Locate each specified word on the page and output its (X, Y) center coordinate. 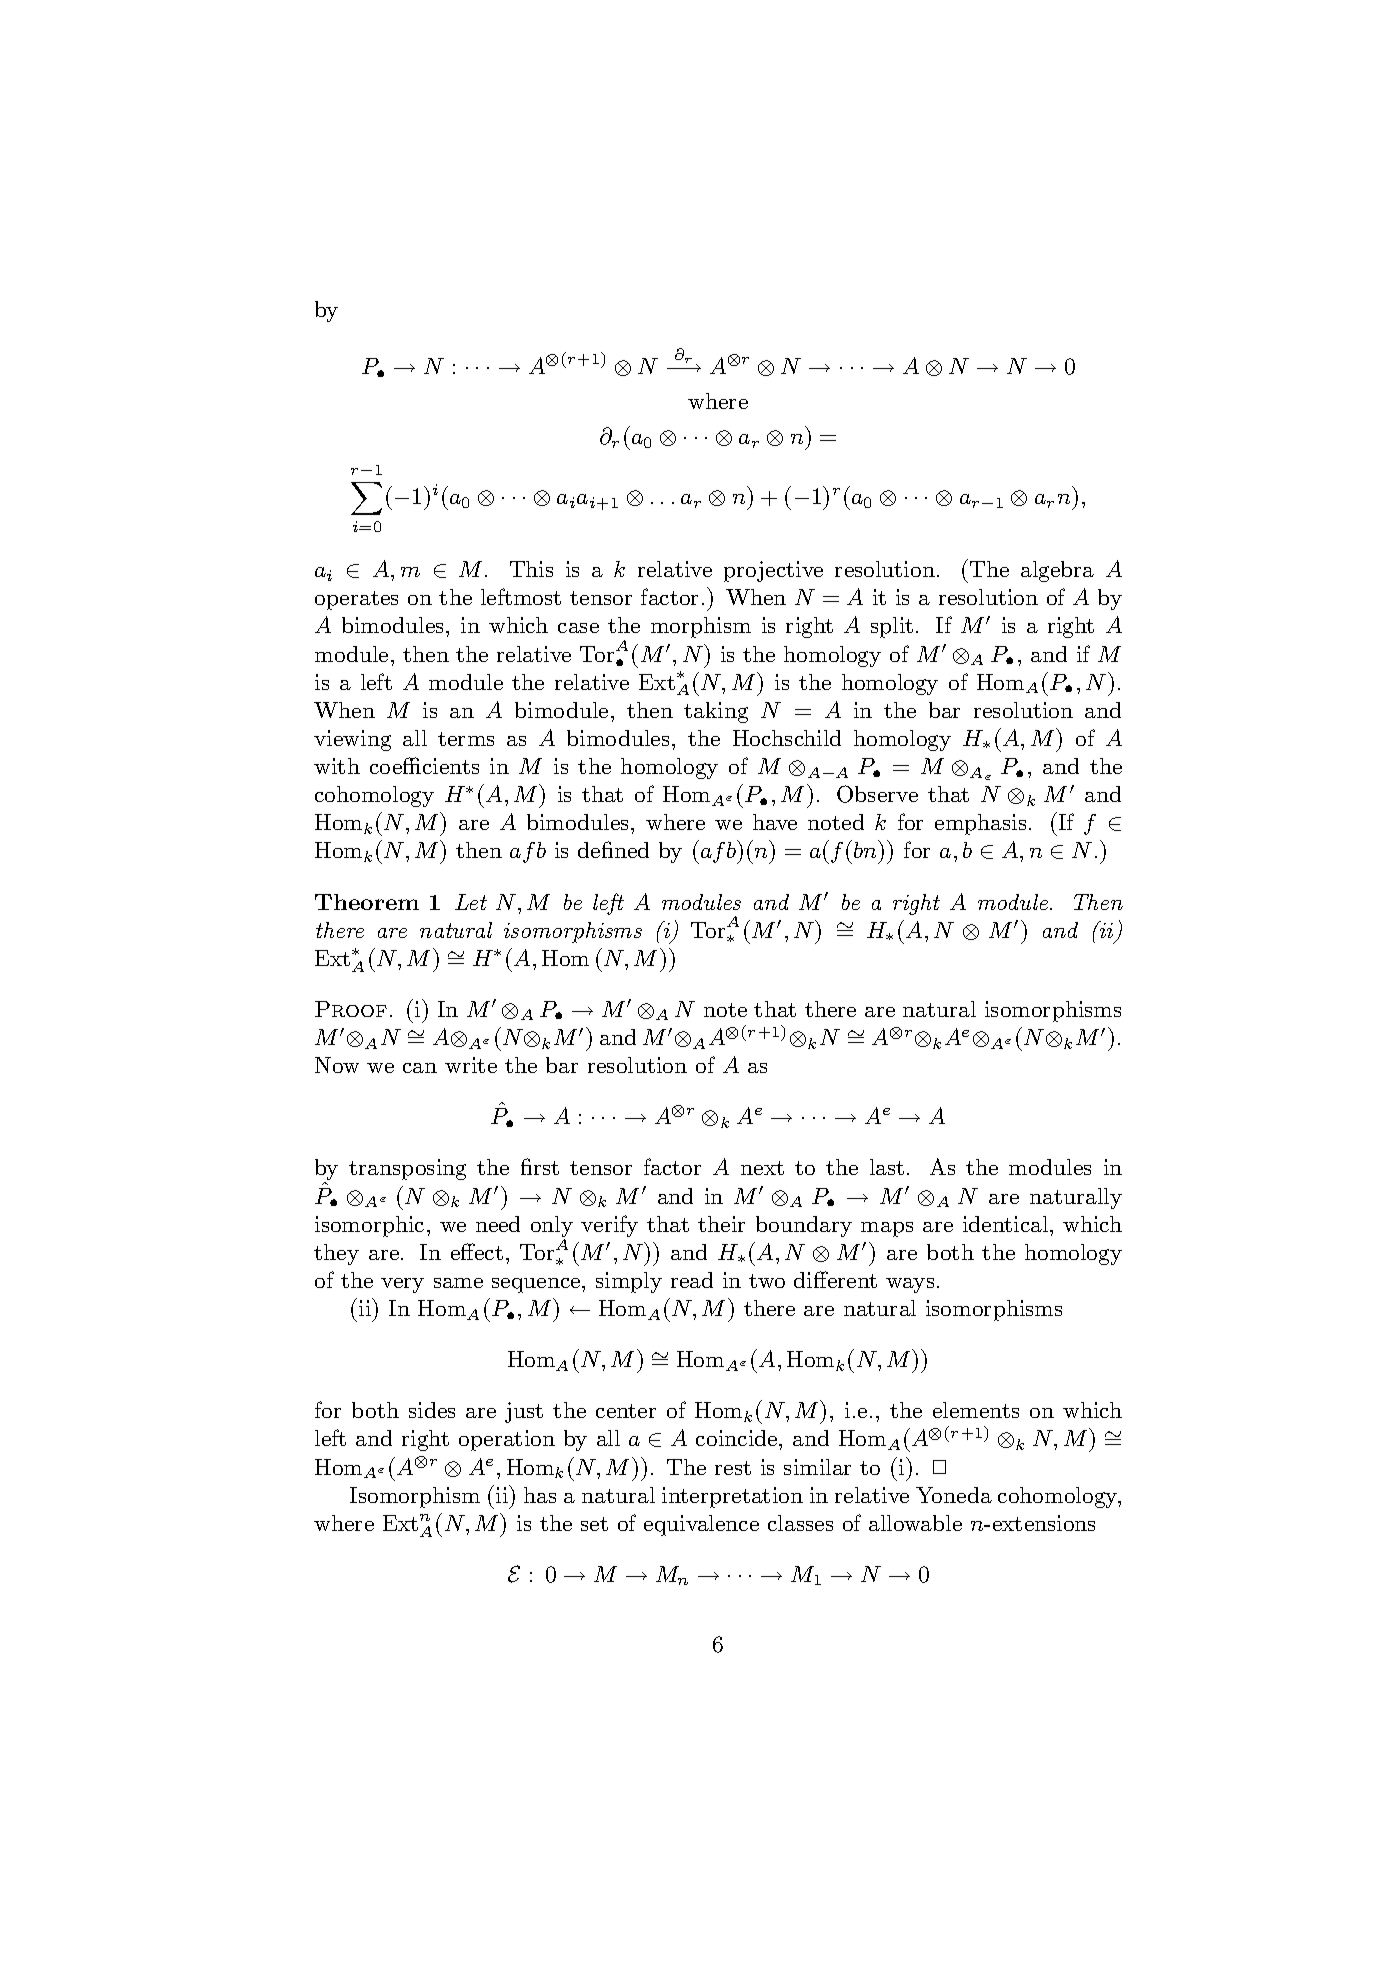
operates (356, 600)
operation (507, 1440)
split (892, 627)
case (578, 628)
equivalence (701, 1525)
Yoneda (954, 1495)
